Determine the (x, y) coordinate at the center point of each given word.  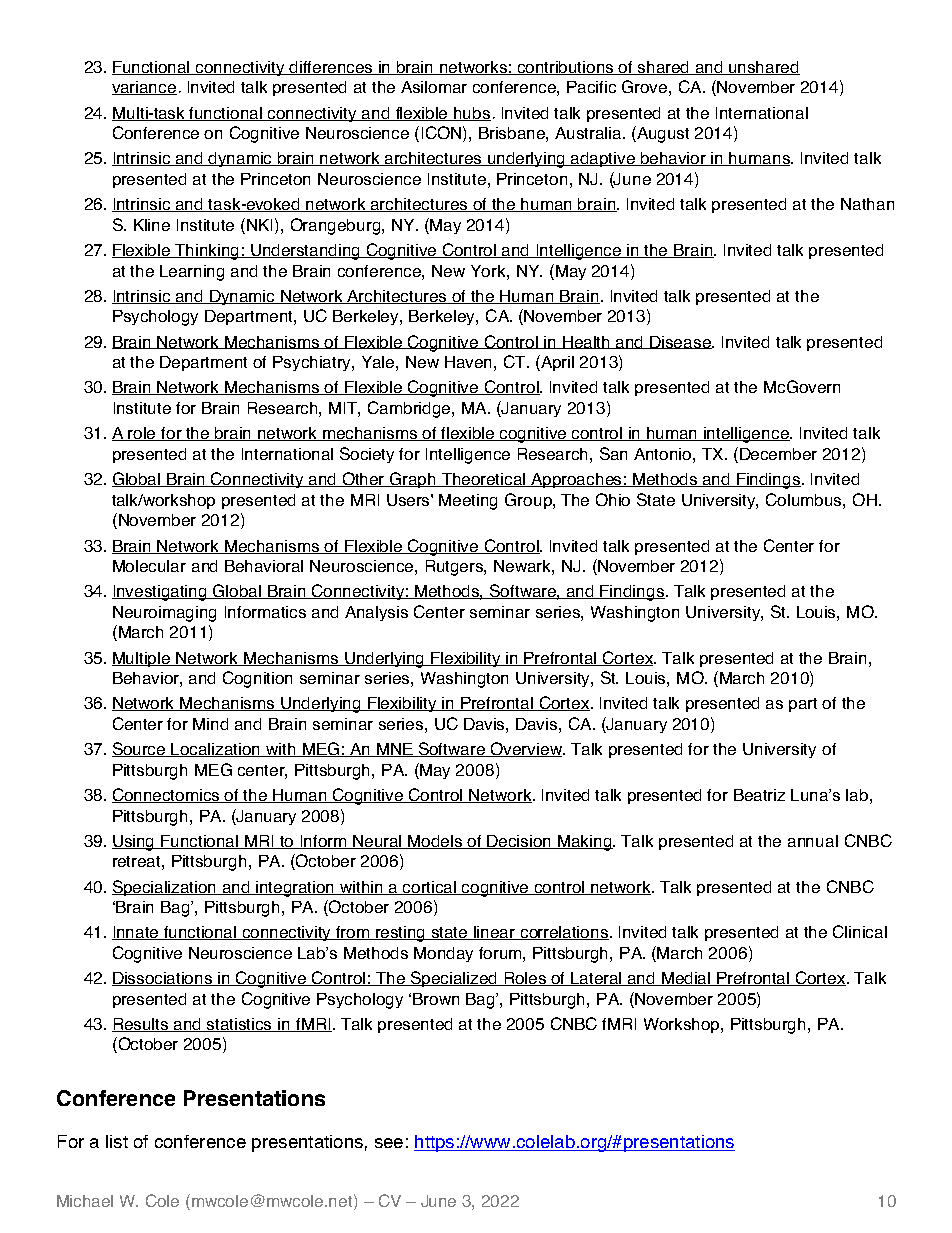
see (389, 1143)
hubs (471, 114)
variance (144, 88)
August (662, 134)
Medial (686, 979)
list (117, 1141)
